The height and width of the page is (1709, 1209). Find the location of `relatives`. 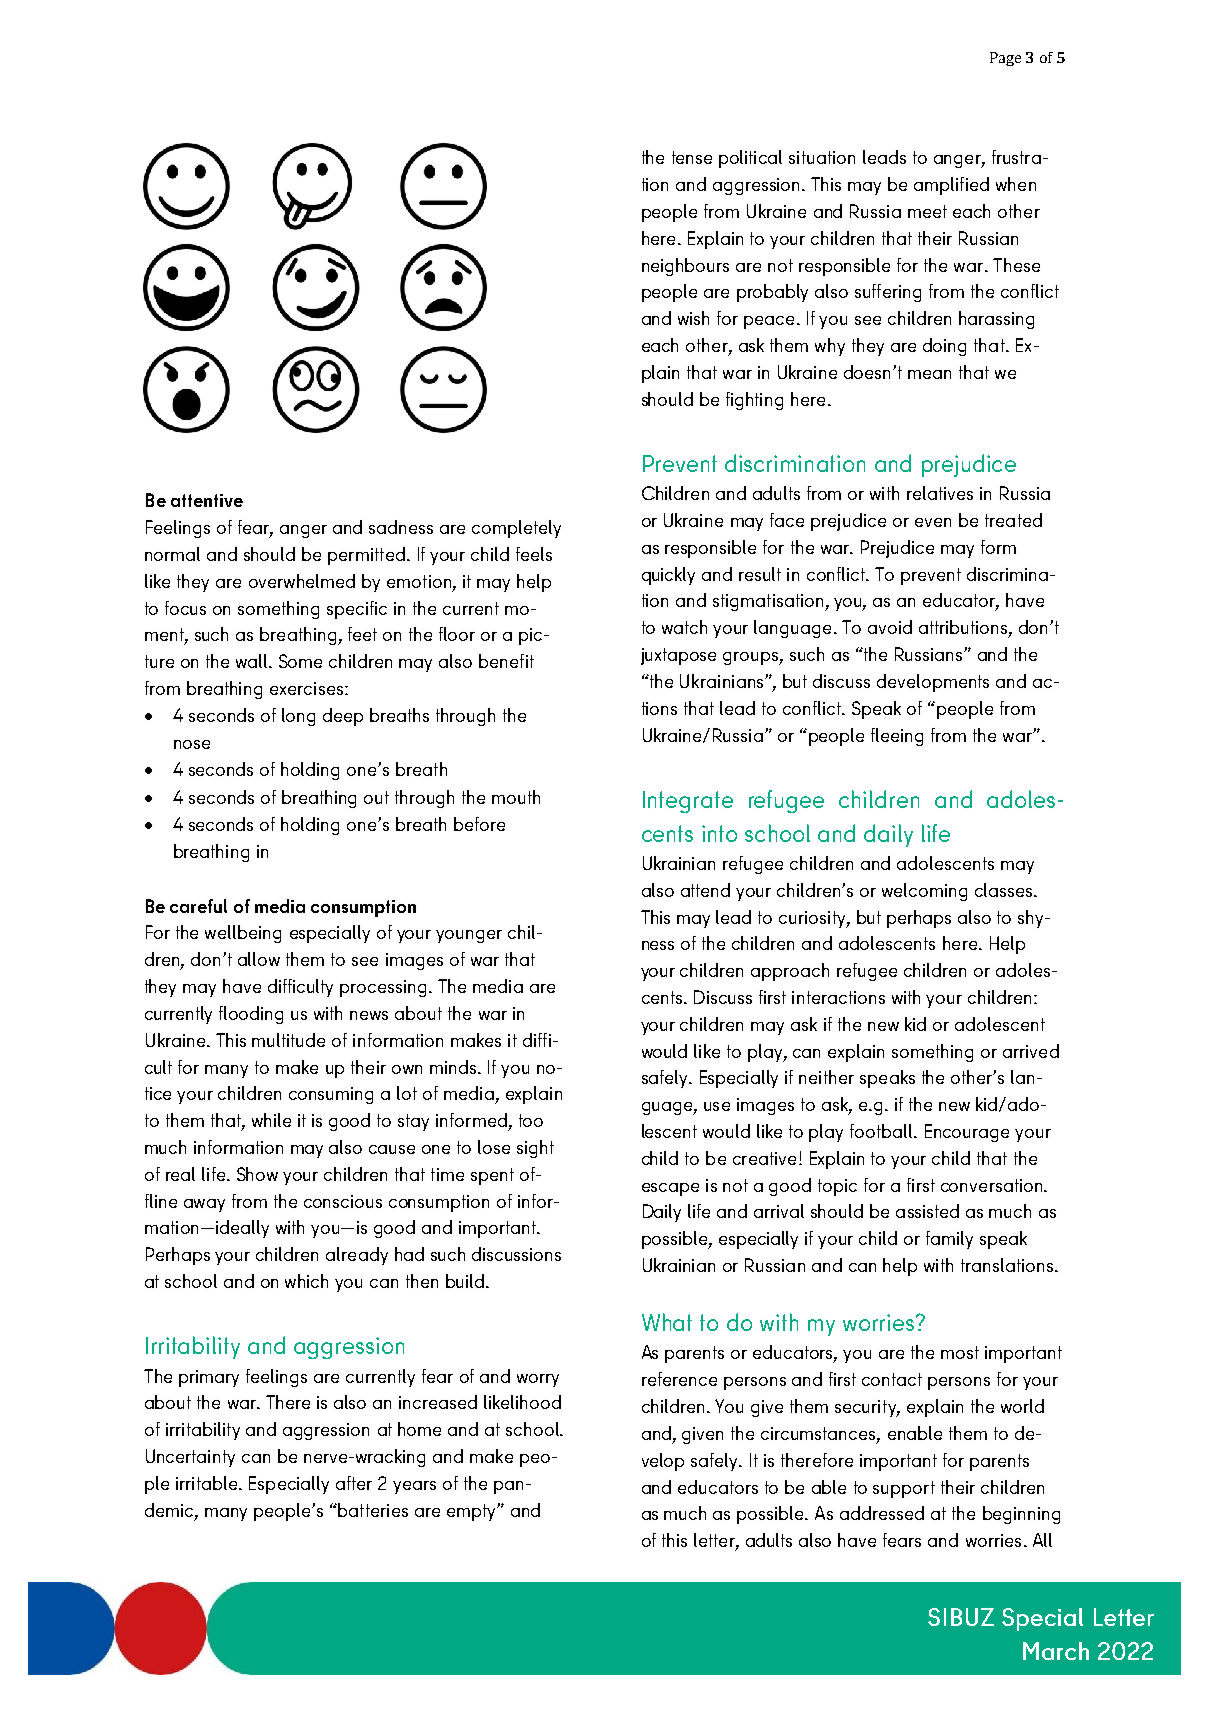

relatives is located at coordinates (940, 493).
